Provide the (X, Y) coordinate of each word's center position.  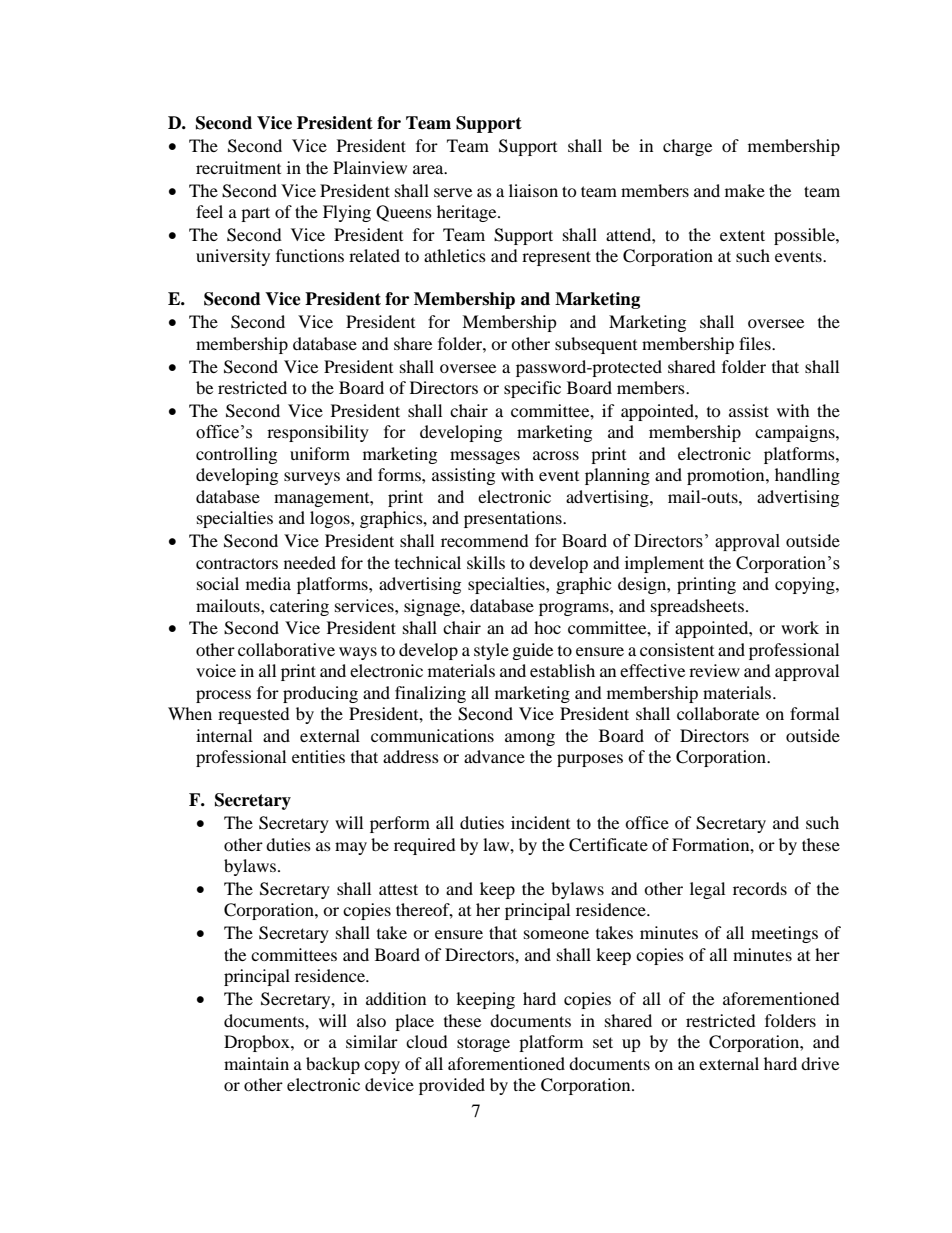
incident (540, 822)
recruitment (238, 167)
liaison (533, 190)
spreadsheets (697, 607)
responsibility (318, 433)
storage (483, 1044)
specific (532, 389)
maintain (256, 1063)
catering (299, 607)
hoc (547, 627)
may (351, 848)
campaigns (796, 433)
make (745, 190)
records (760, 888)
